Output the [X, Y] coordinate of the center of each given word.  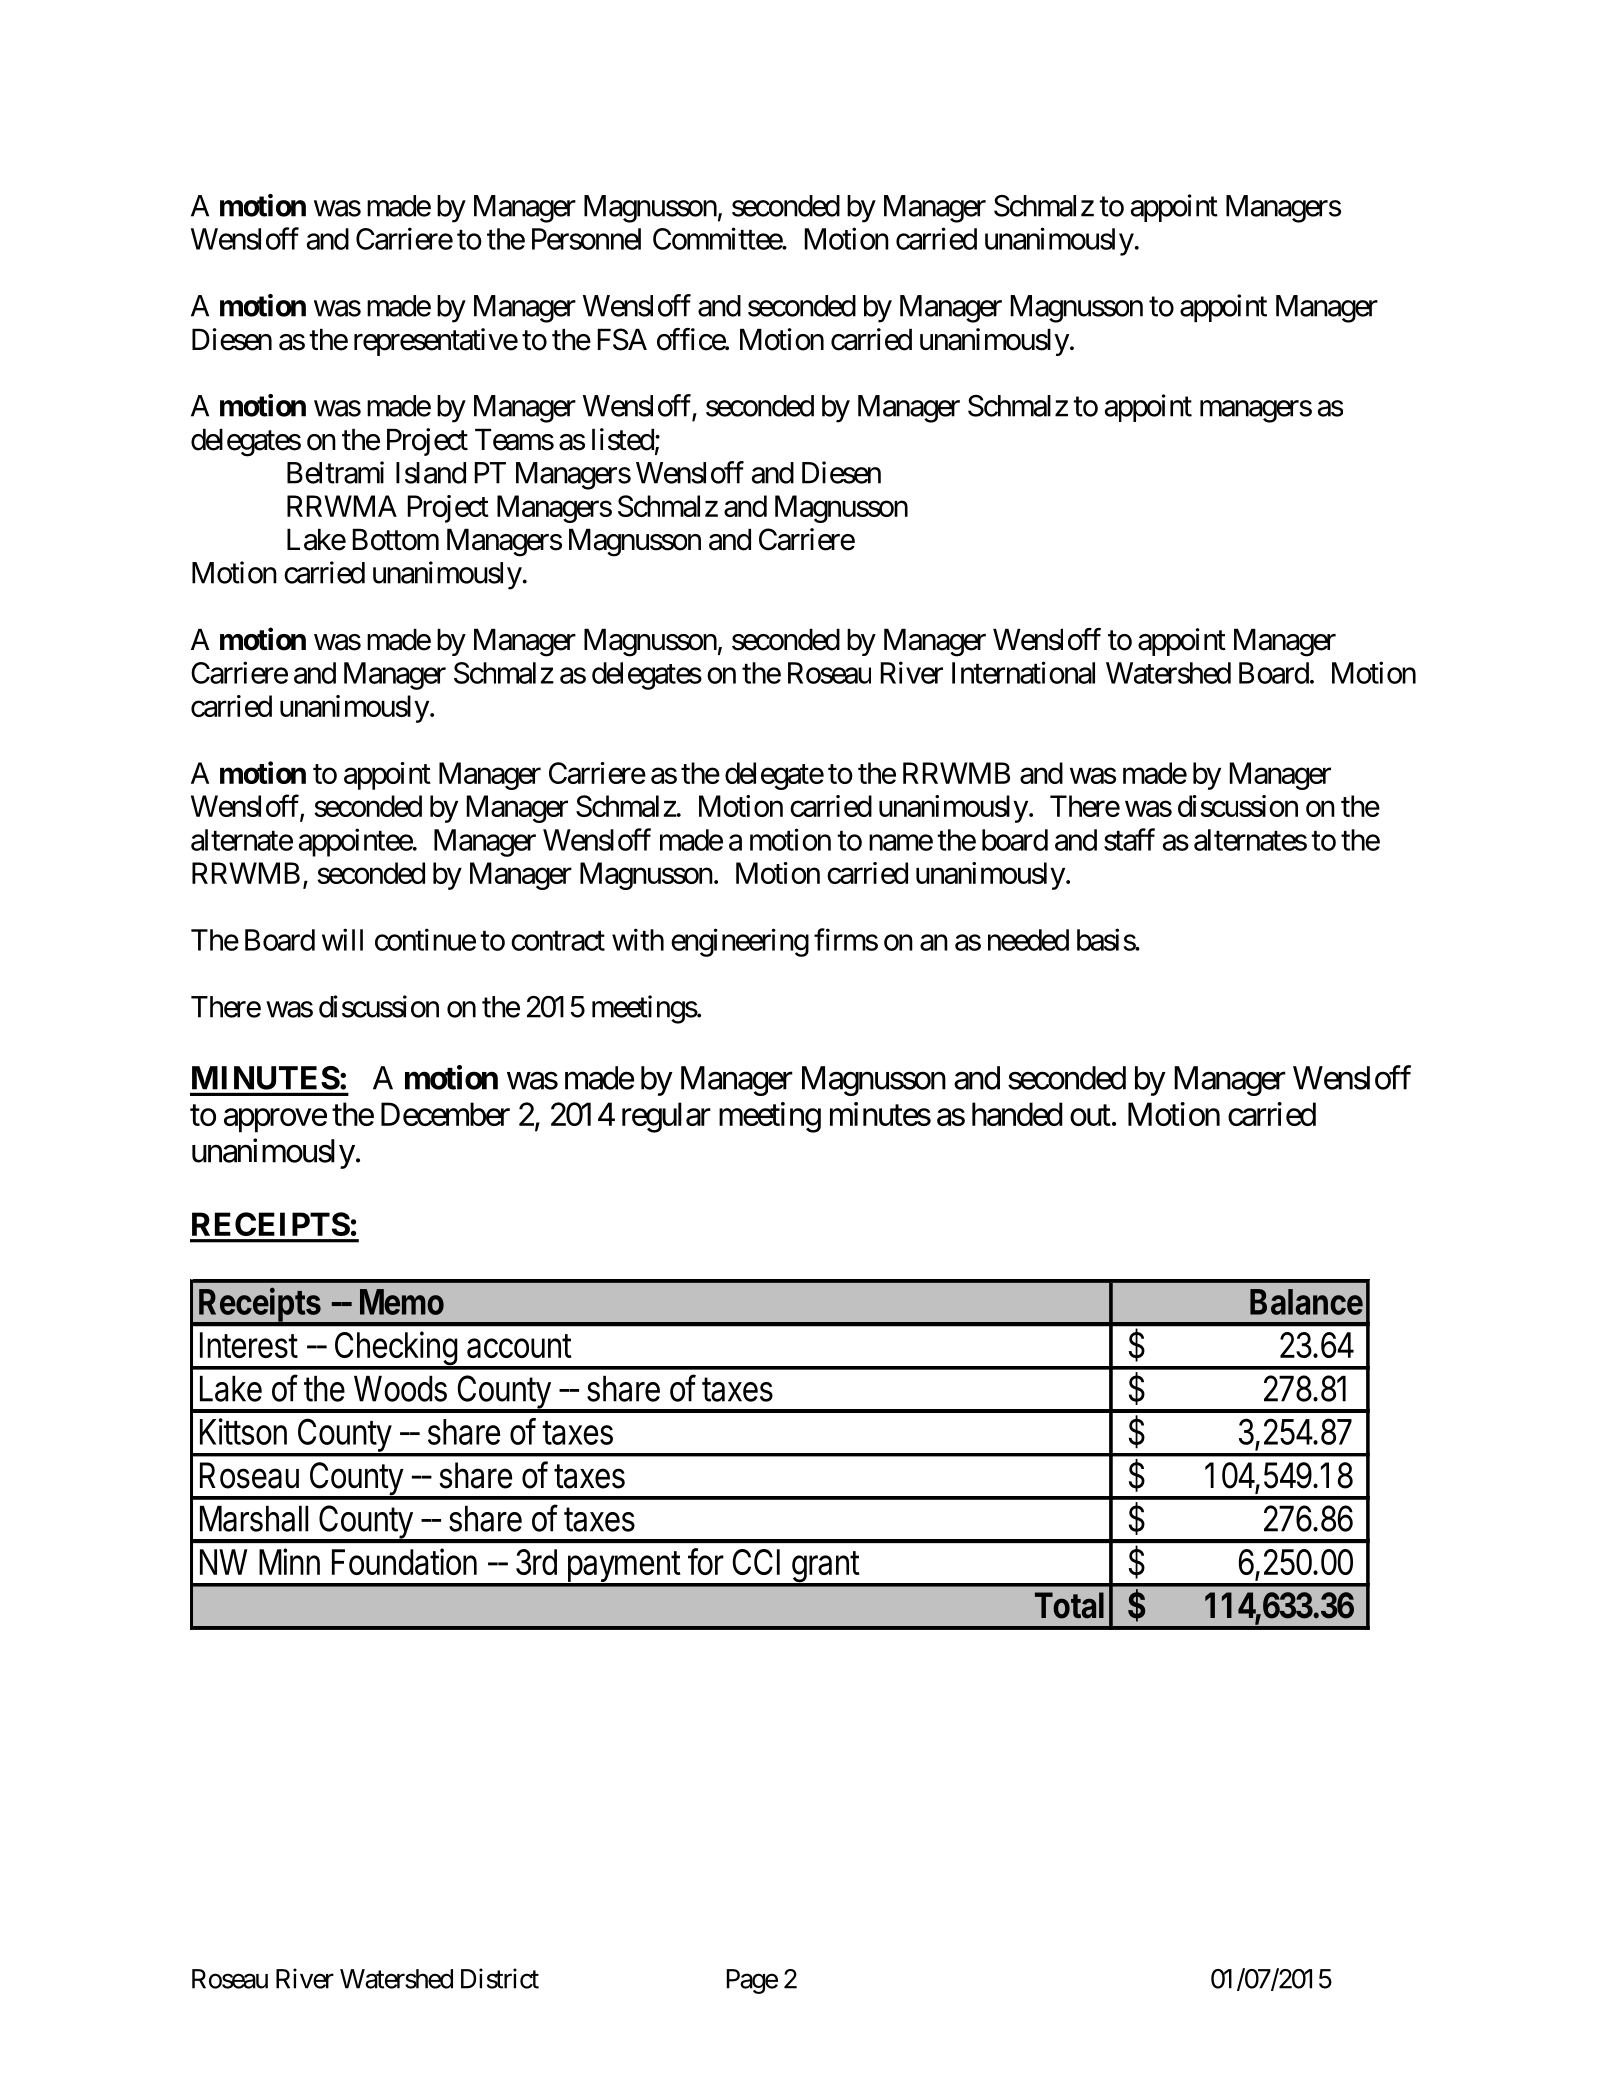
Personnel [586, 239]
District [500, 1978]
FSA [622, 339]
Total [1069, 1605]
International [1023, 672]
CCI [756, 1562]
